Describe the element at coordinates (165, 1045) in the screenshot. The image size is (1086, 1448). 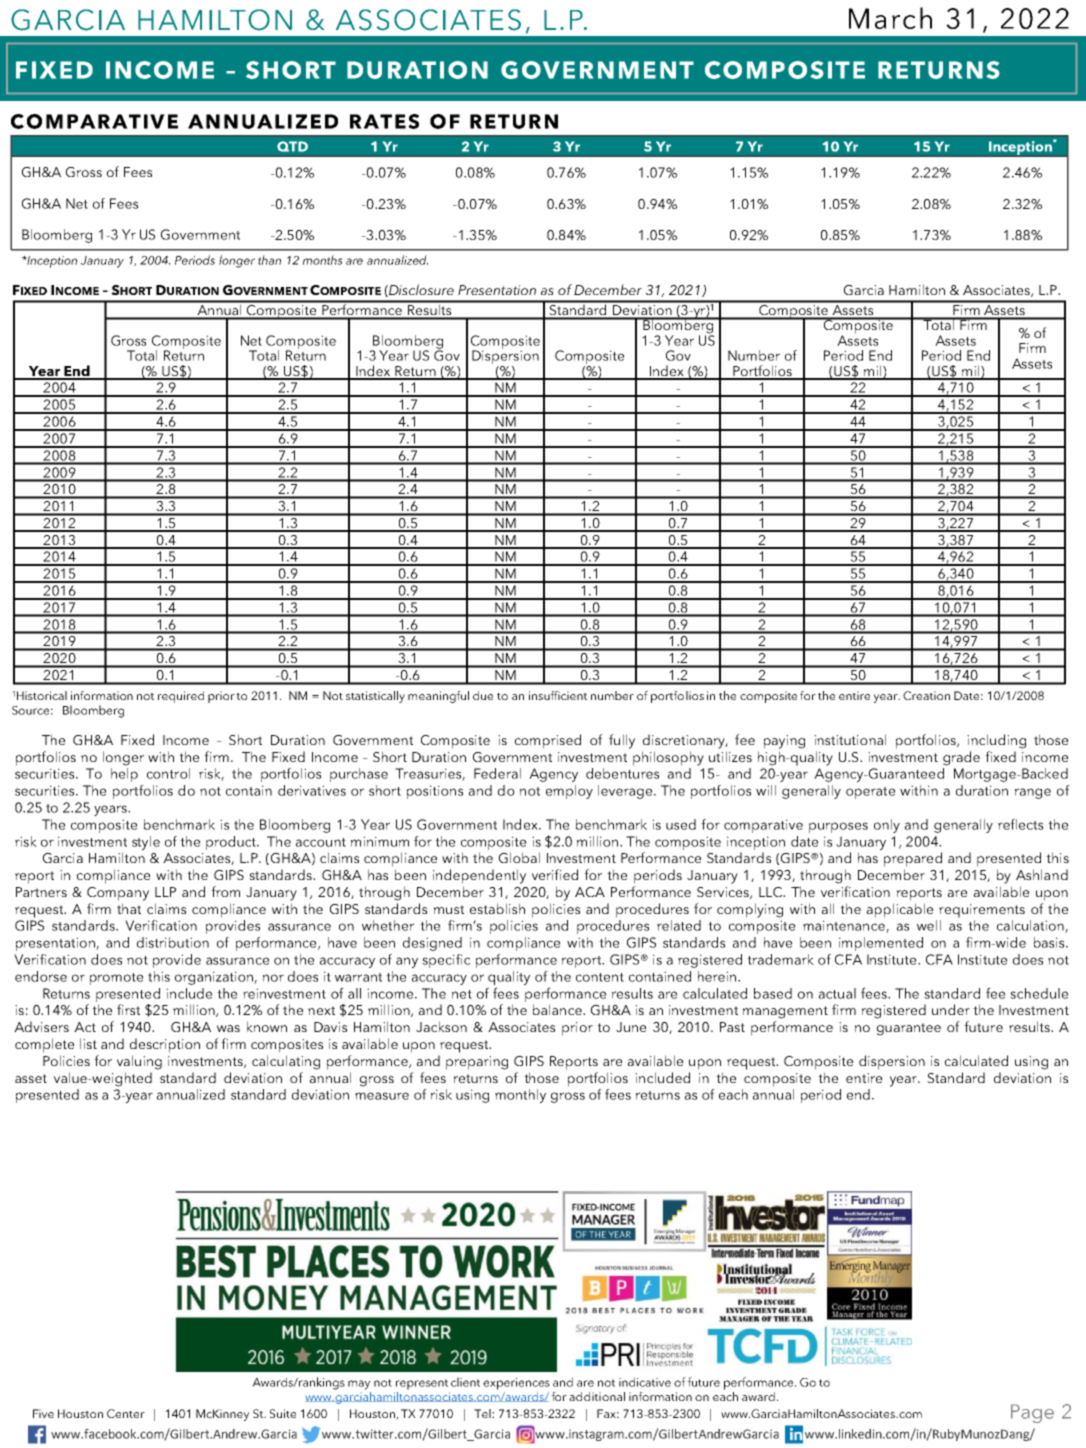
I see `description` at that location.
